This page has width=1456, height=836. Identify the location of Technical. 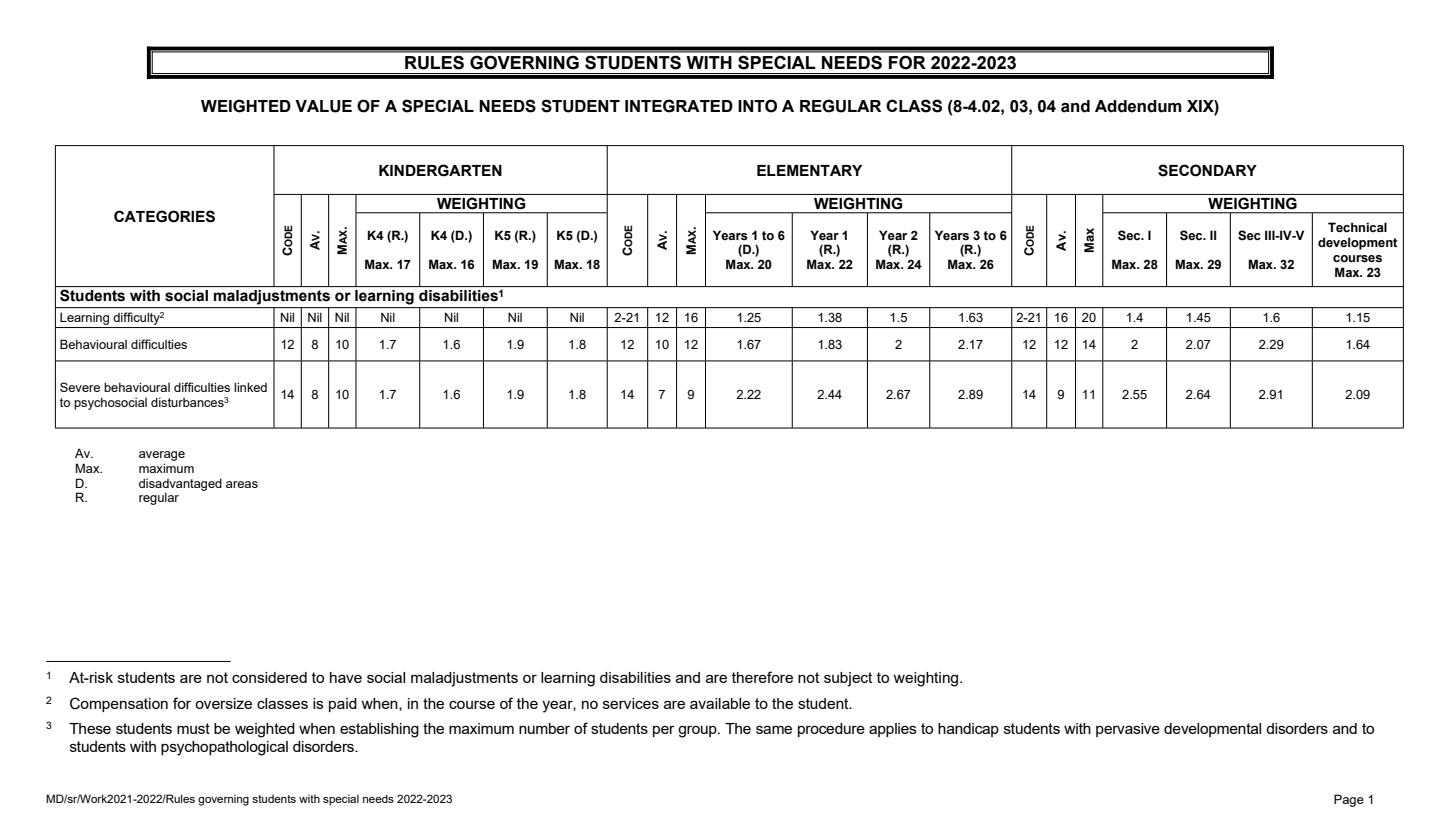
(1357, 227).
